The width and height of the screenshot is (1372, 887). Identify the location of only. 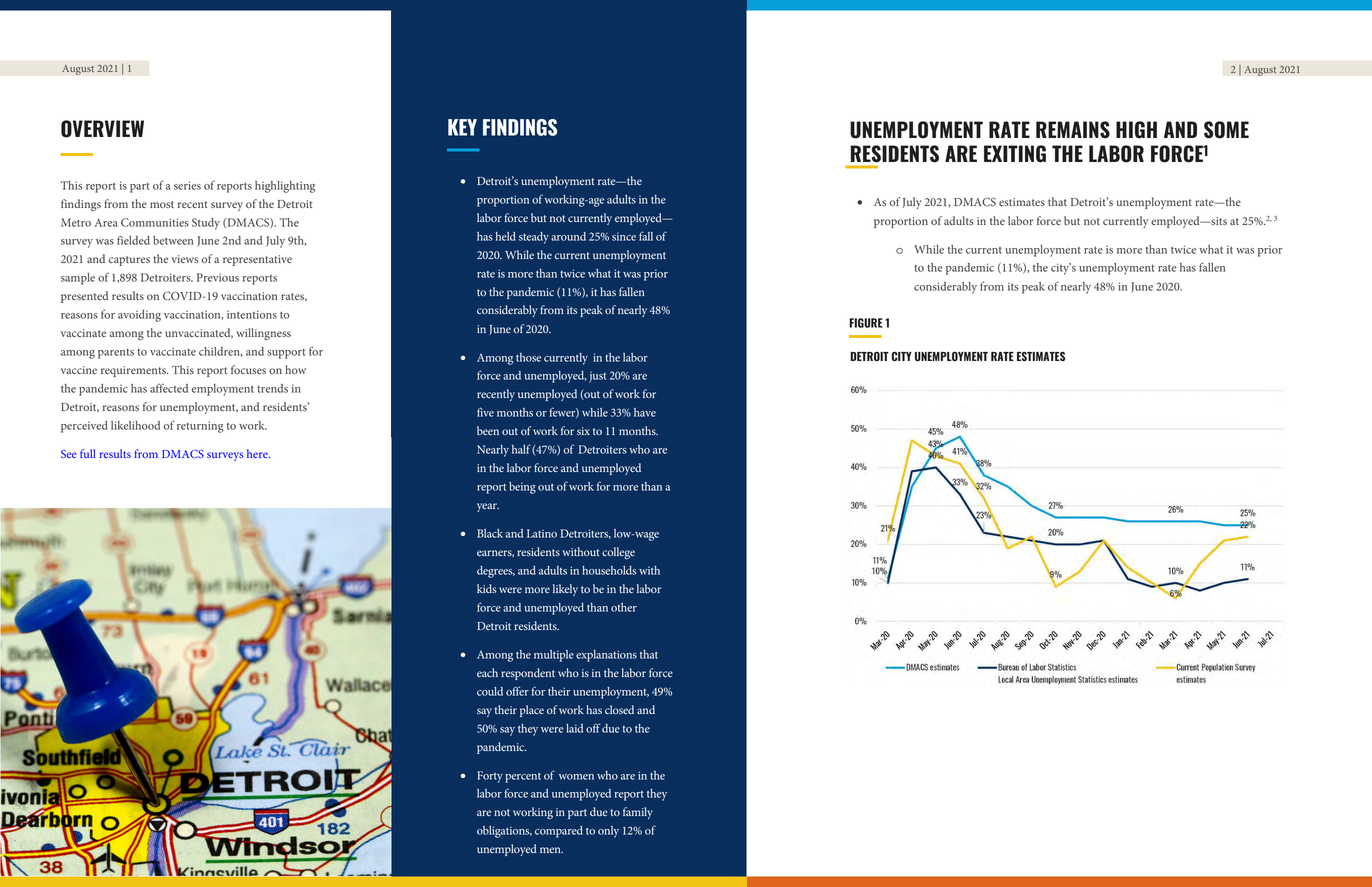
(608, 832).
